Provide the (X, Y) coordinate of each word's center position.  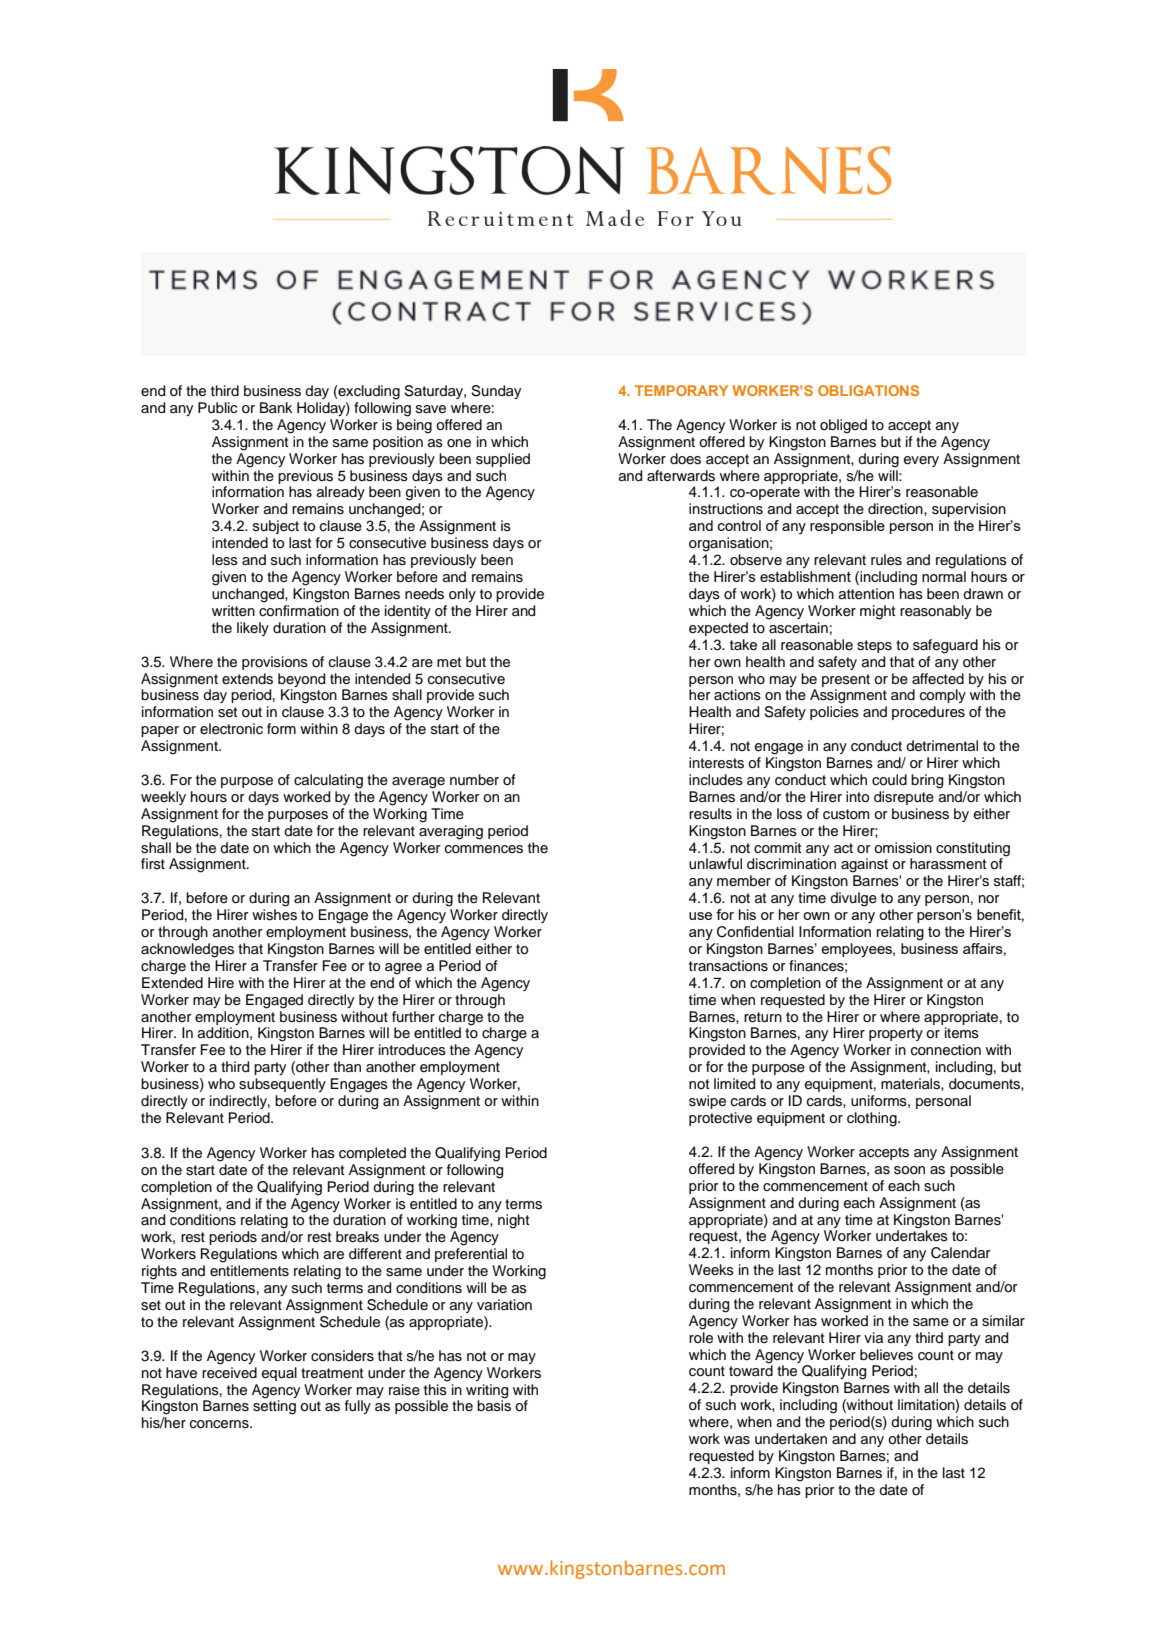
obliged (843, 426)
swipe (707, 1102)
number (474, 779)
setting (274, 1406)
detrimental (942, 746)
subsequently (282, 1085)
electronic (231, 729)
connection (946, 1050)
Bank (276, 407)
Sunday (496, 392)
